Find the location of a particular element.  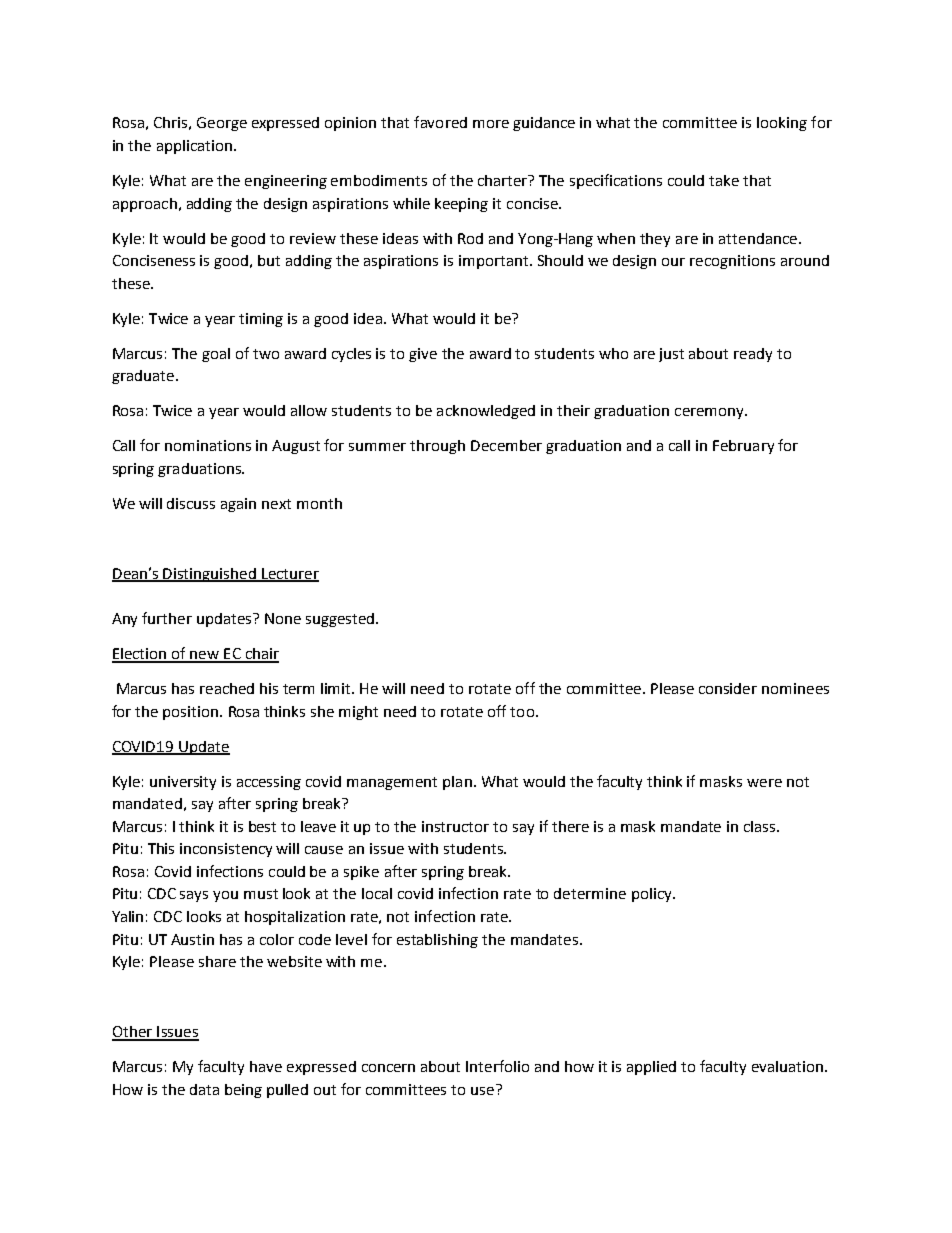

data is located at coordinates (204, 1089).
